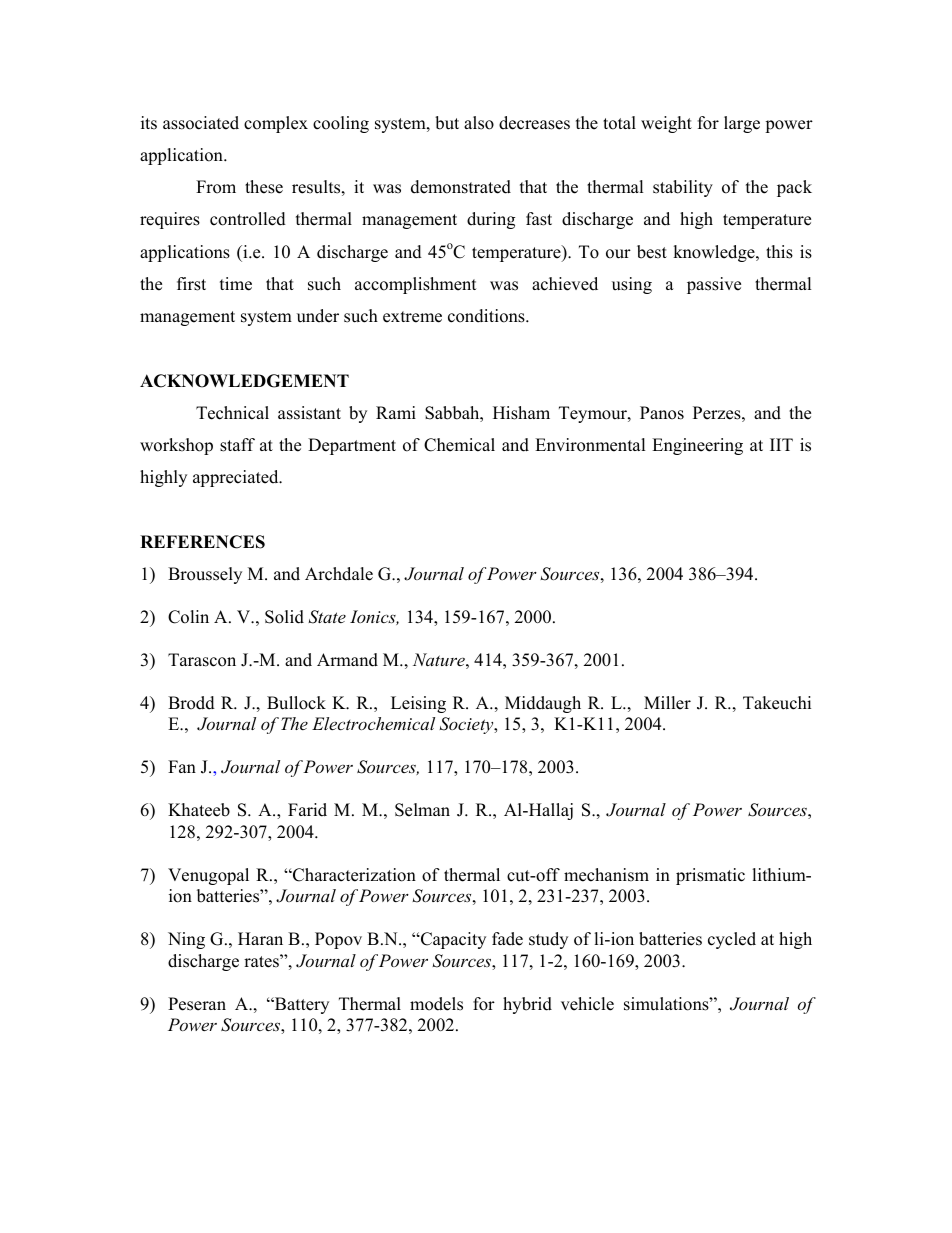  Describe the element at coordinates (436, 1004) in the page. I see `models` at that location.
